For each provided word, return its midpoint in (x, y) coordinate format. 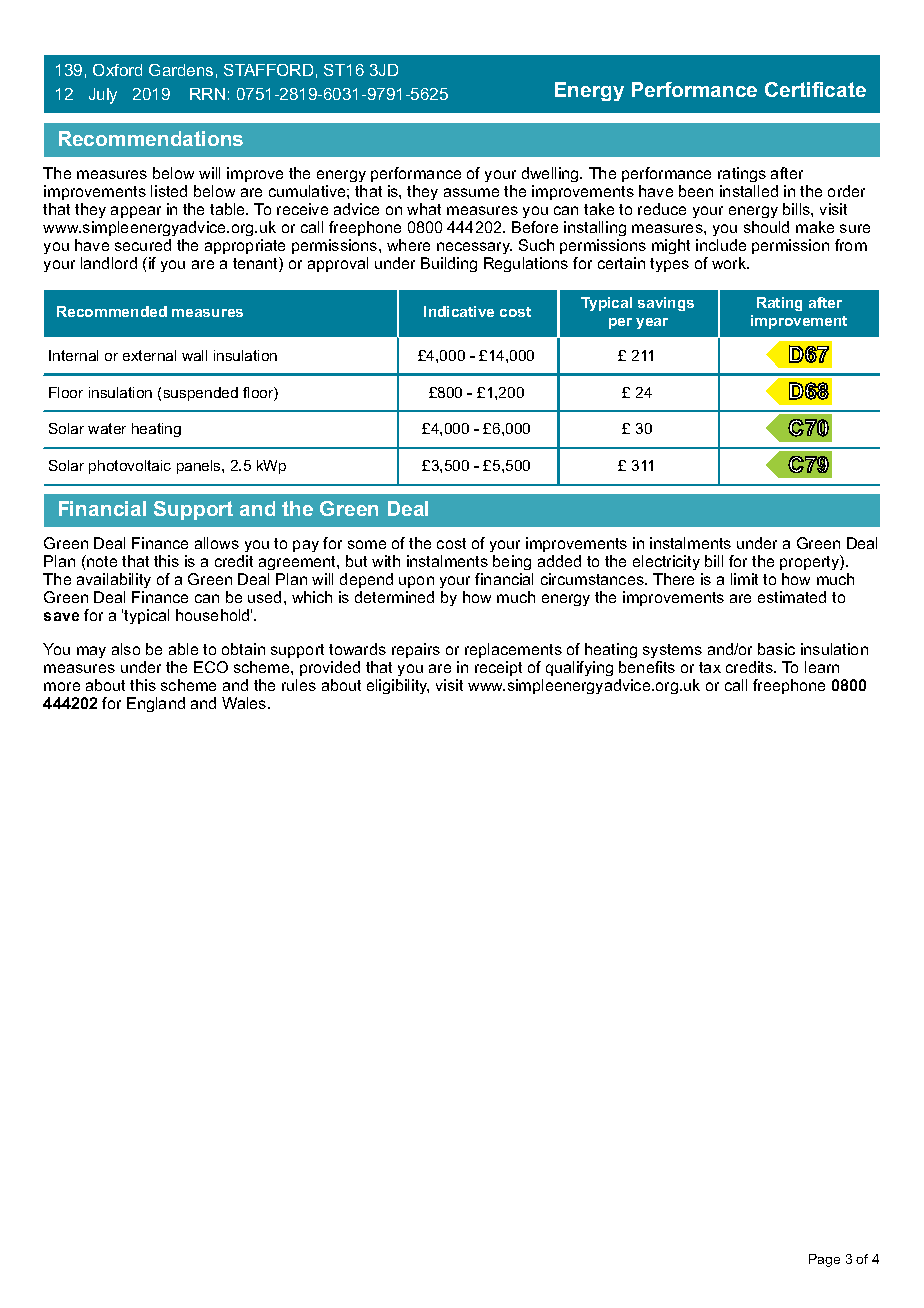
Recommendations (151, 138)
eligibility (398, 686)
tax (710, 667)
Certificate (815, 89)
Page (824, 1260)
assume (471, 192)
